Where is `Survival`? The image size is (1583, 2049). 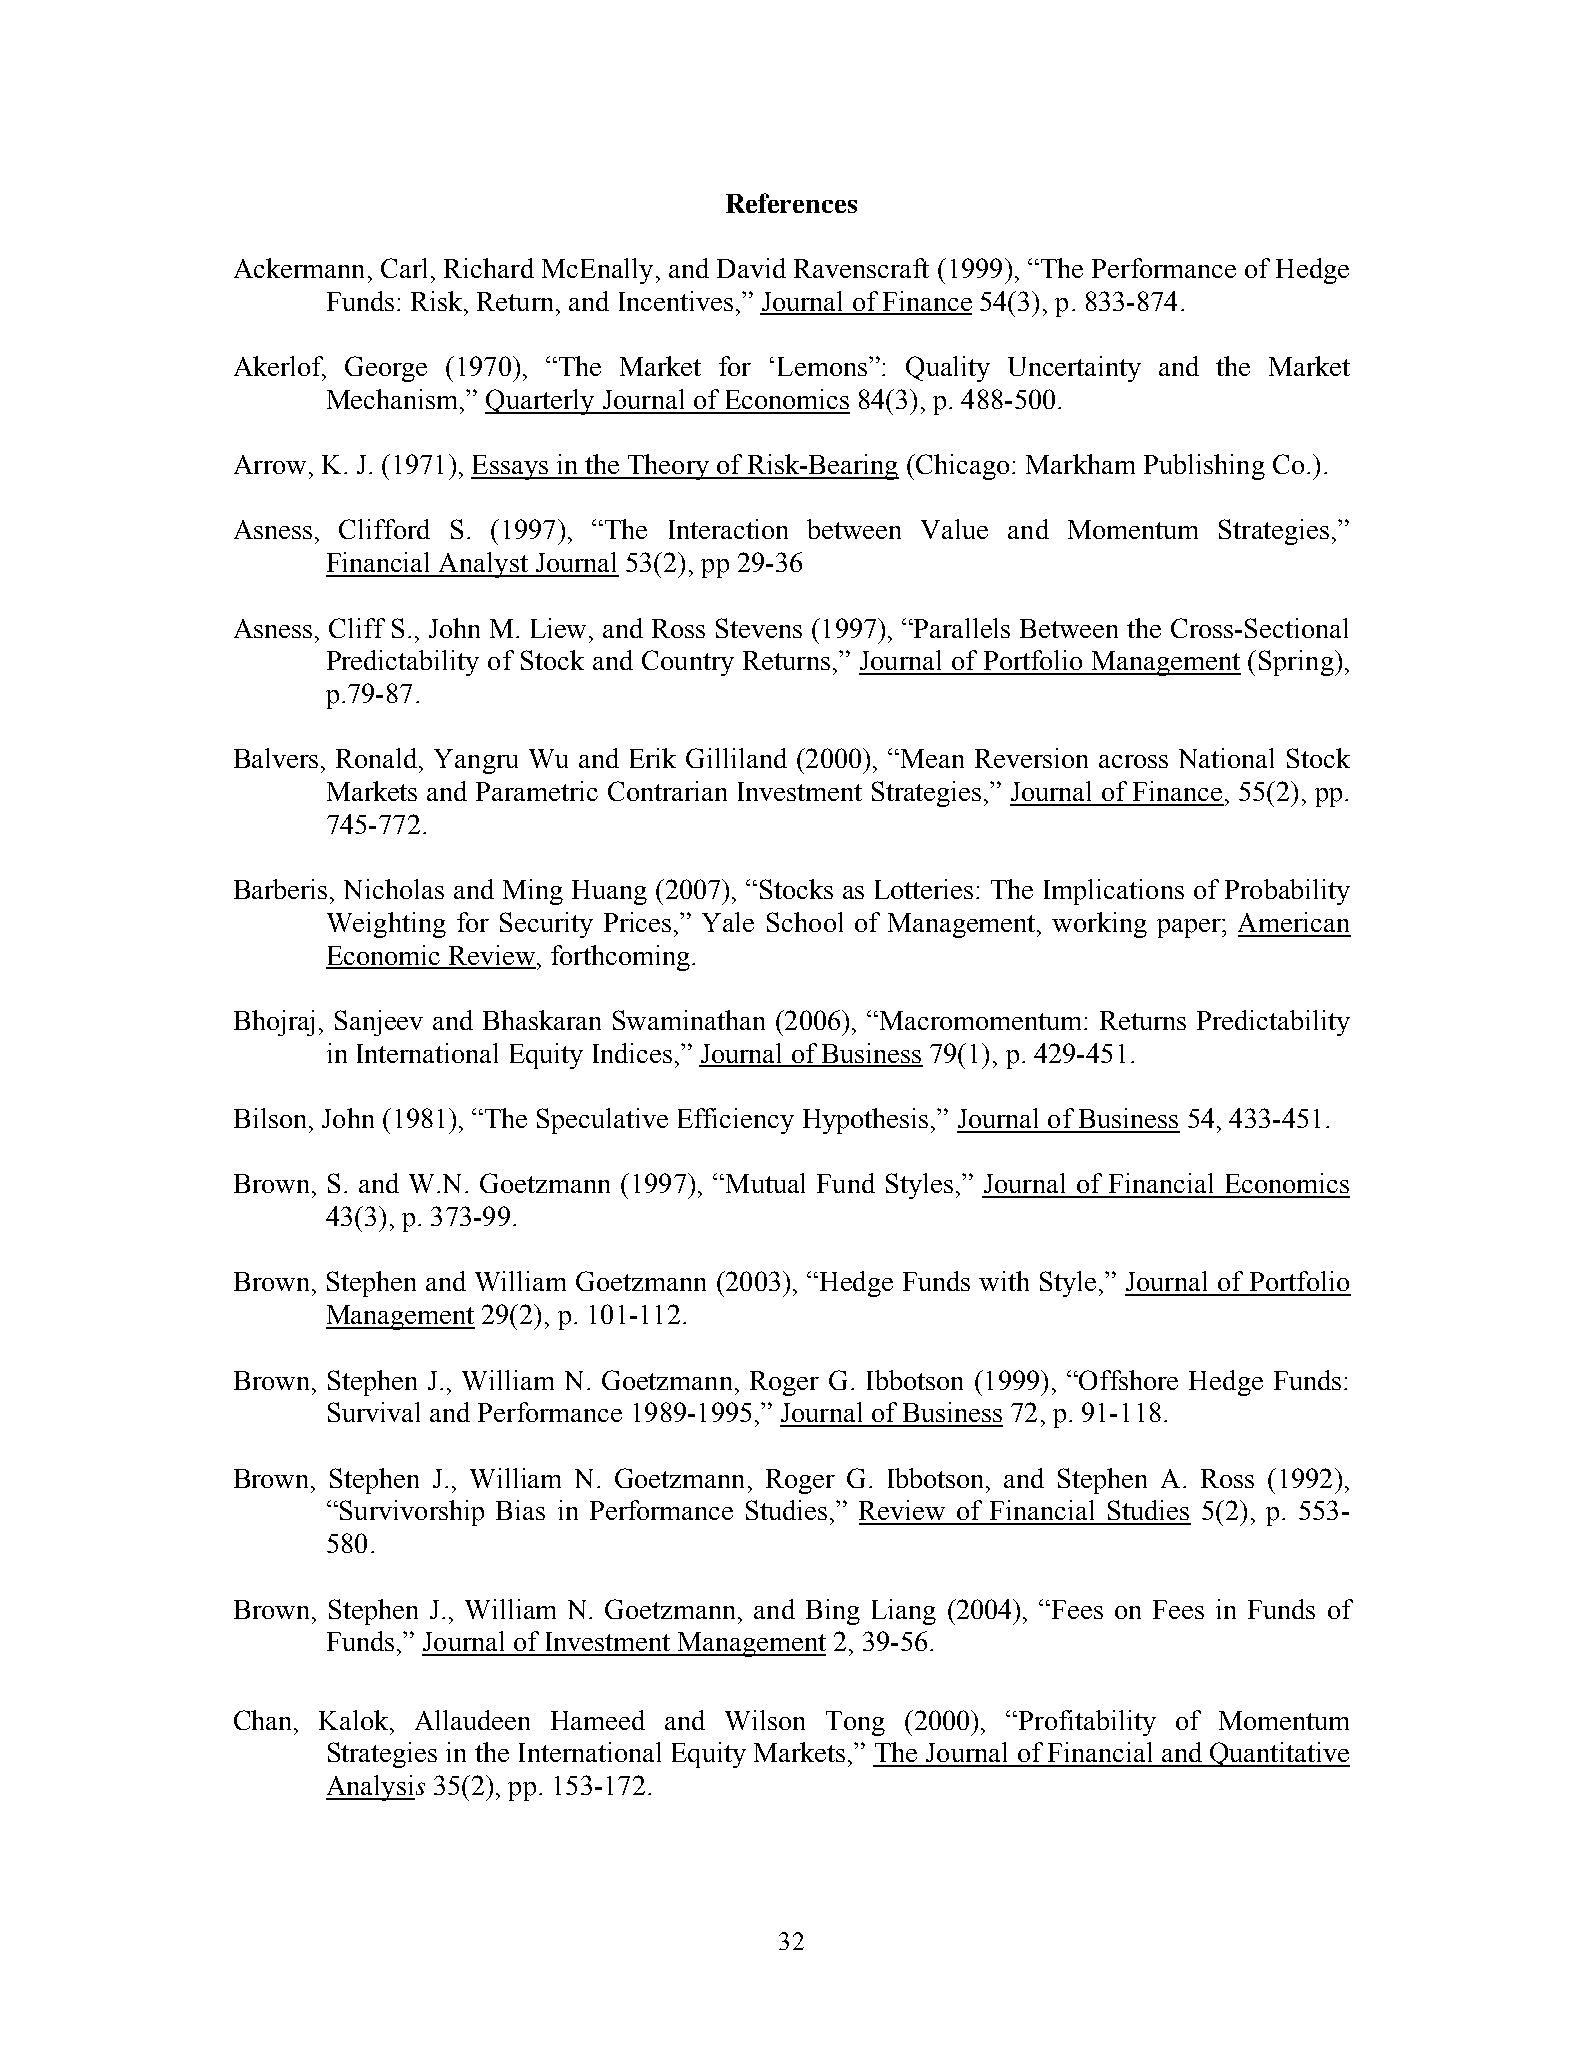 Survival is located at coordinates (374, 1412).
